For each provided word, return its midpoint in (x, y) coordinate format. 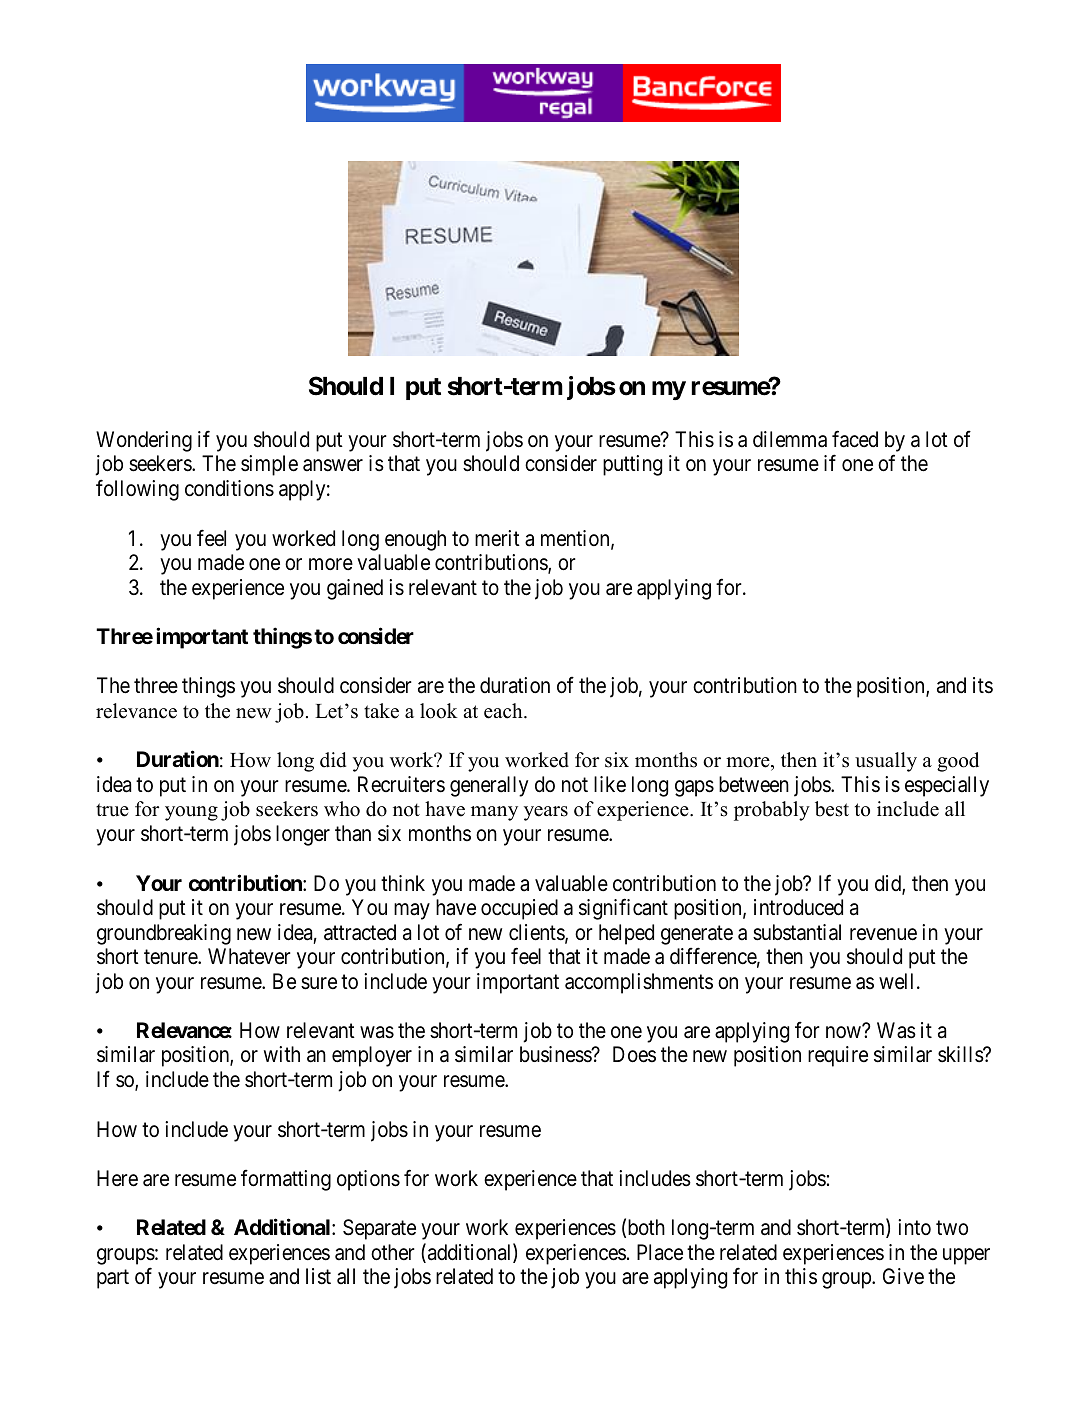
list (318, 1276)
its (983, 685)
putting (632, 465)
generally (489, 786)
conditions (229, 488)
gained (355, 589)
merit (497, 538)
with (282, 1054)
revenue (883, 934)
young (191, 813)
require (838, 1056)
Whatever (249, 956)
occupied (519, 909)
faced (855, 439)
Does (634, 1054)
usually (886, 762)
